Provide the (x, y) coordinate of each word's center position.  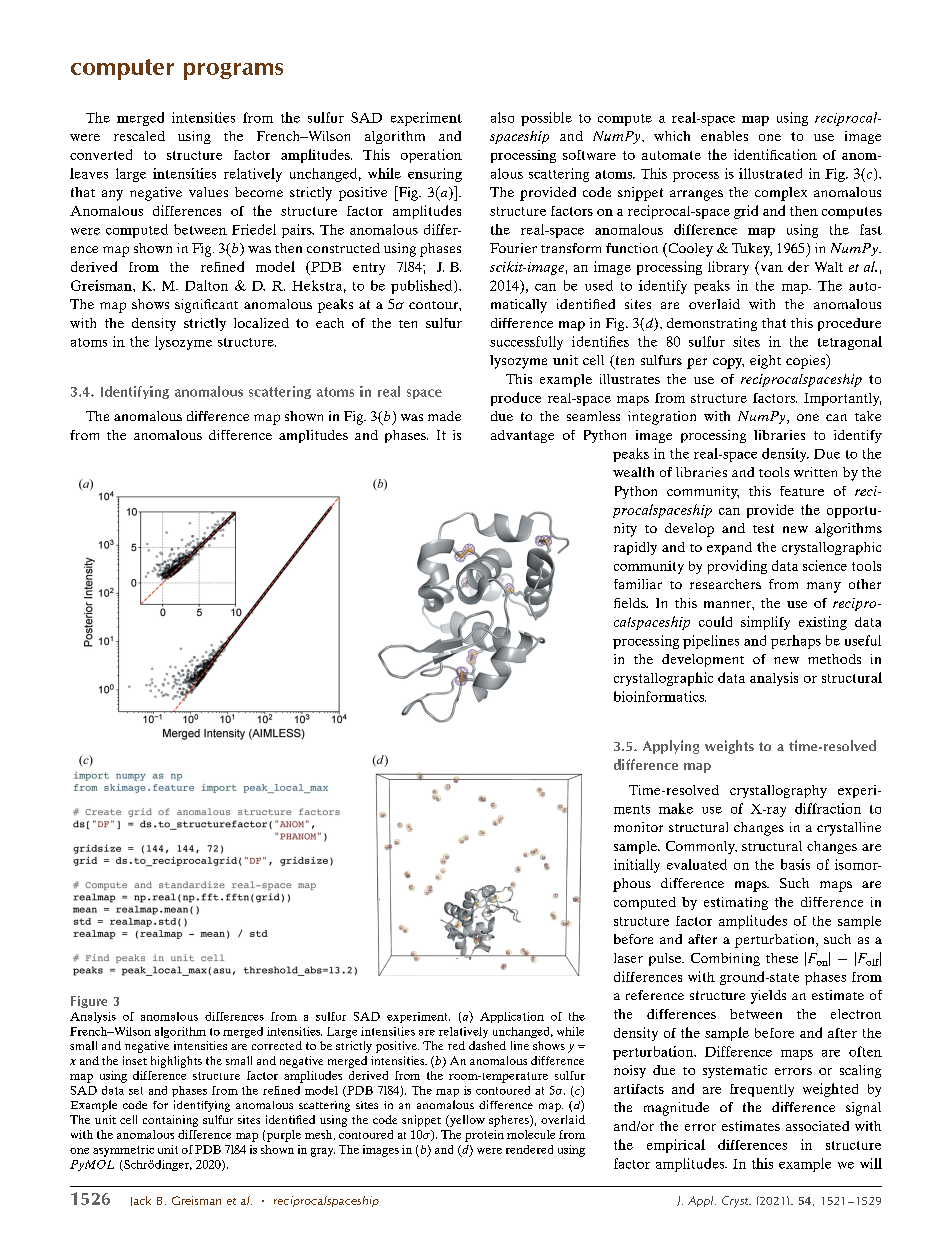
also (502, 117)
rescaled (139, 136)
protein (484, 1136)
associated (817, 1126)
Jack (141, 1201)
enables (724, 136)
